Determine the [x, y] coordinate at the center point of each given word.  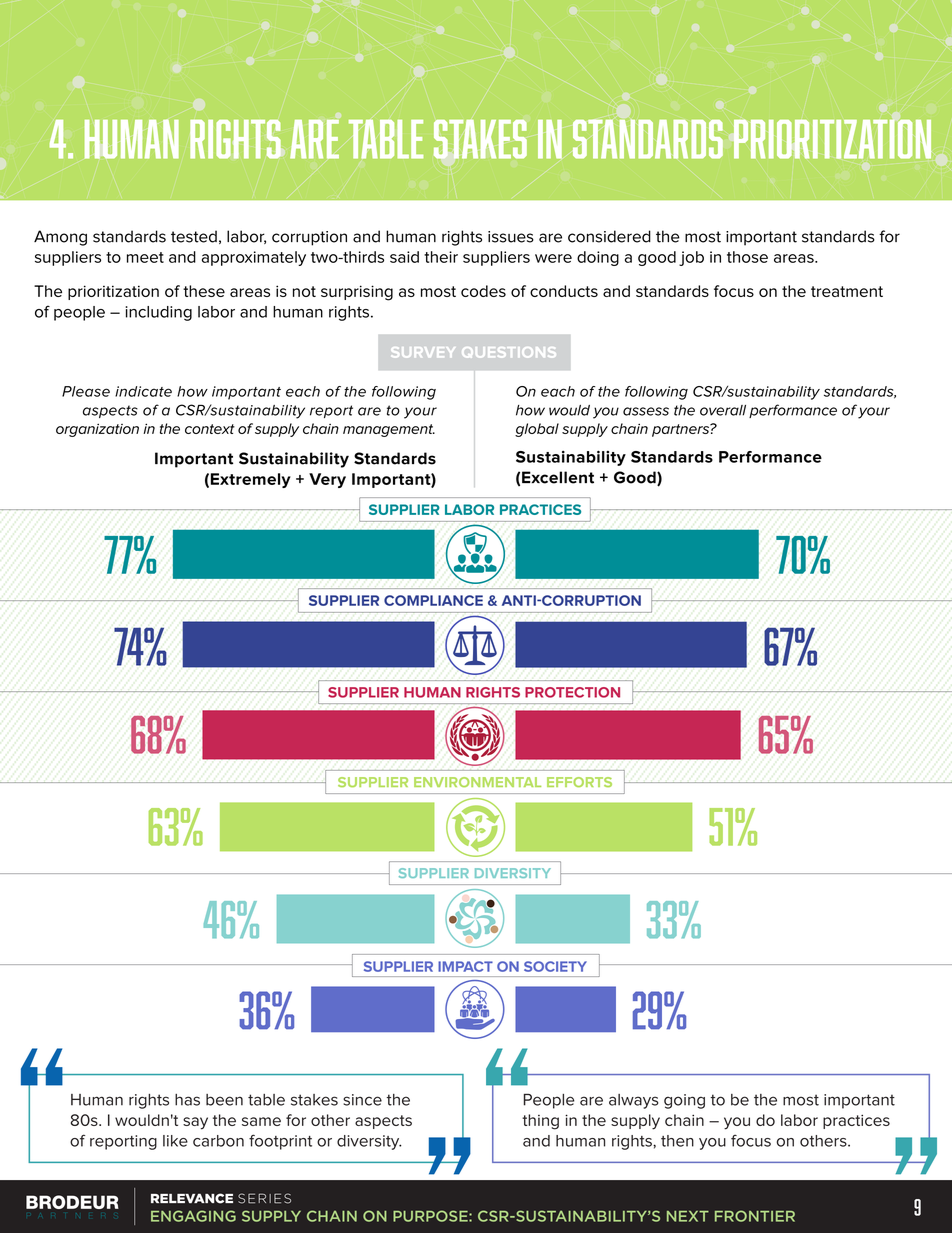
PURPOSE [431, 1216]
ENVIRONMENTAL [477, 782]
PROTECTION [572, 692]
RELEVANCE [192, 1198]
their [441, 257]
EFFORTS [579, 782]
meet [145, 257]
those [747, 257]
